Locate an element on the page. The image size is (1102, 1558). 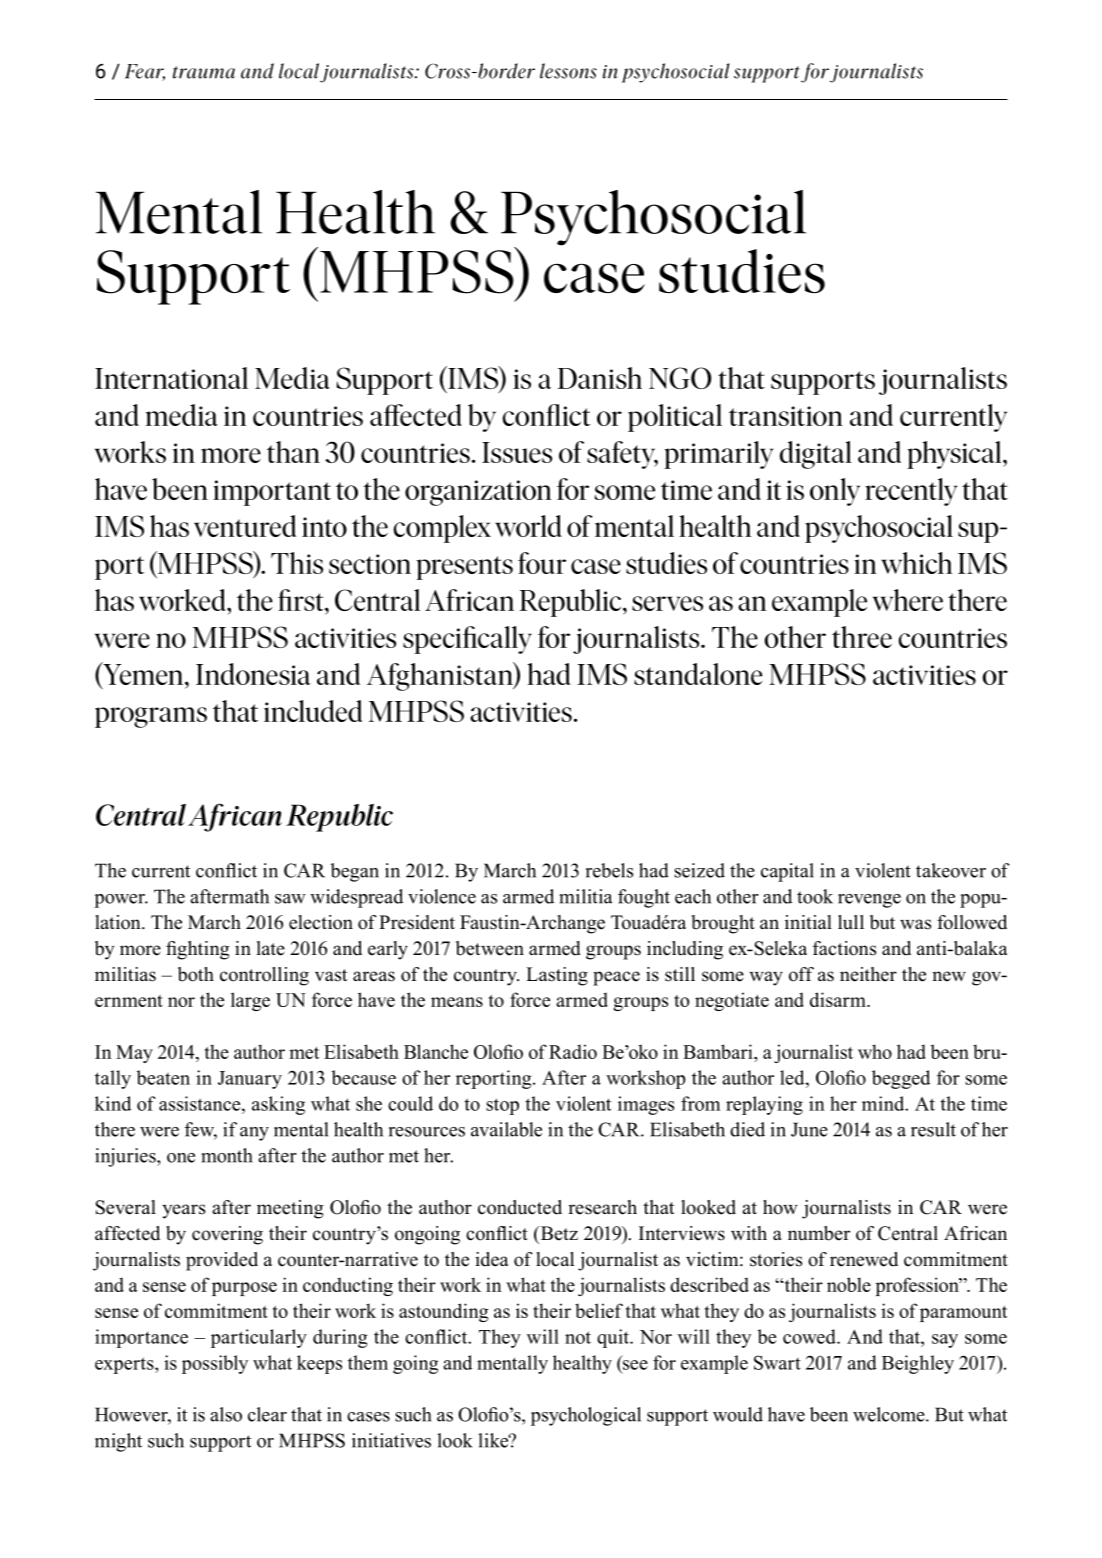
programs is located at coordinates (151, 717).
